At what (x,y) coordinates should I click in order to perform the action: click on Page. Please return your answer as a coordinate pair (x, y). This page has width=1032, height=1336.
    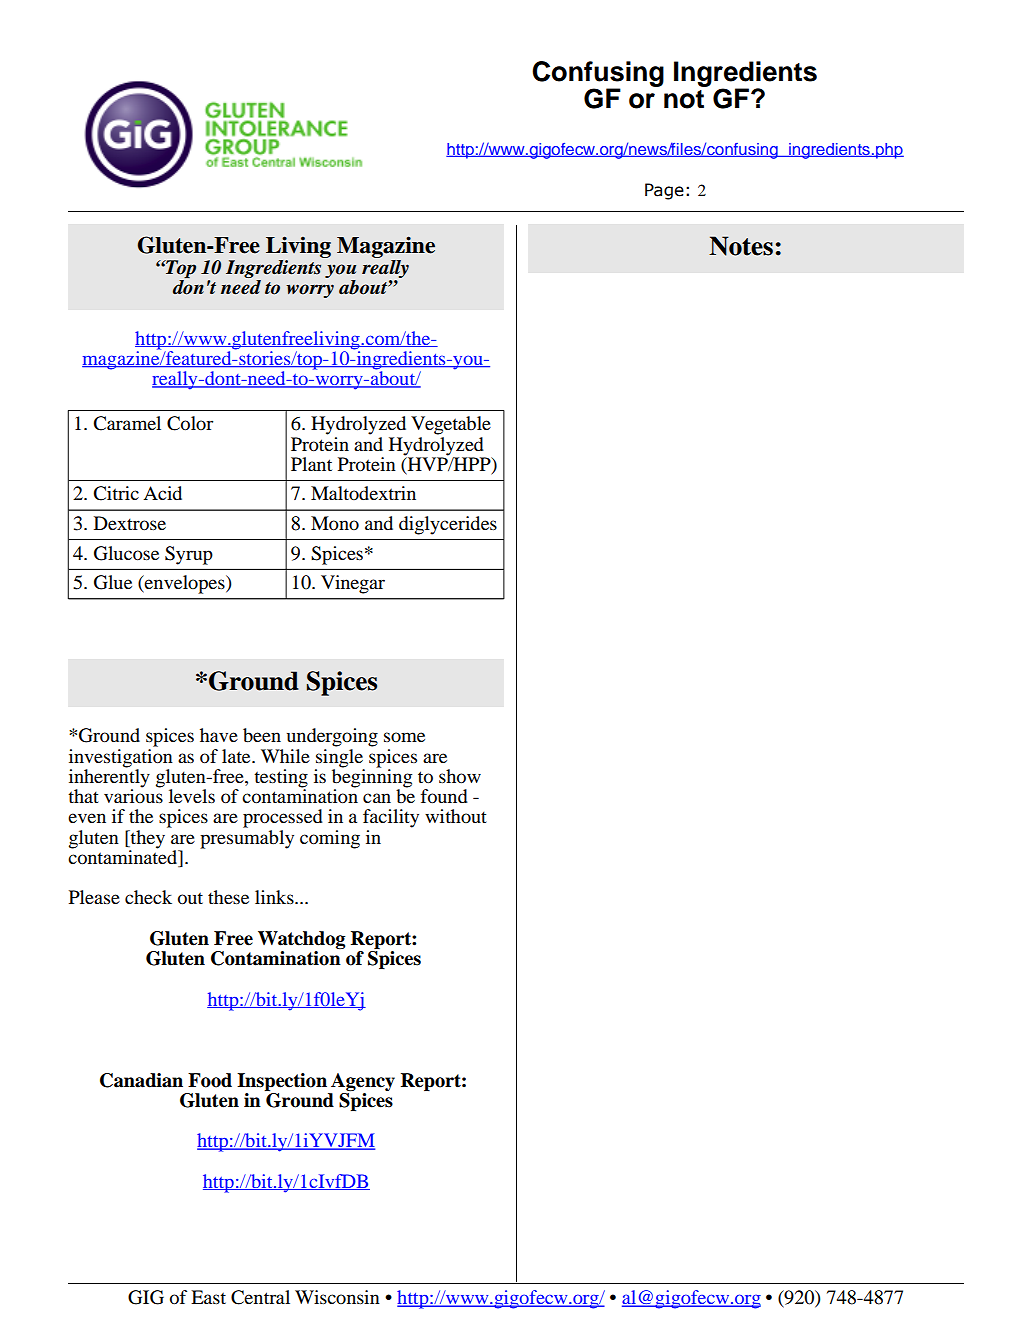
    Looking at the image, I should click on (664, 191).
